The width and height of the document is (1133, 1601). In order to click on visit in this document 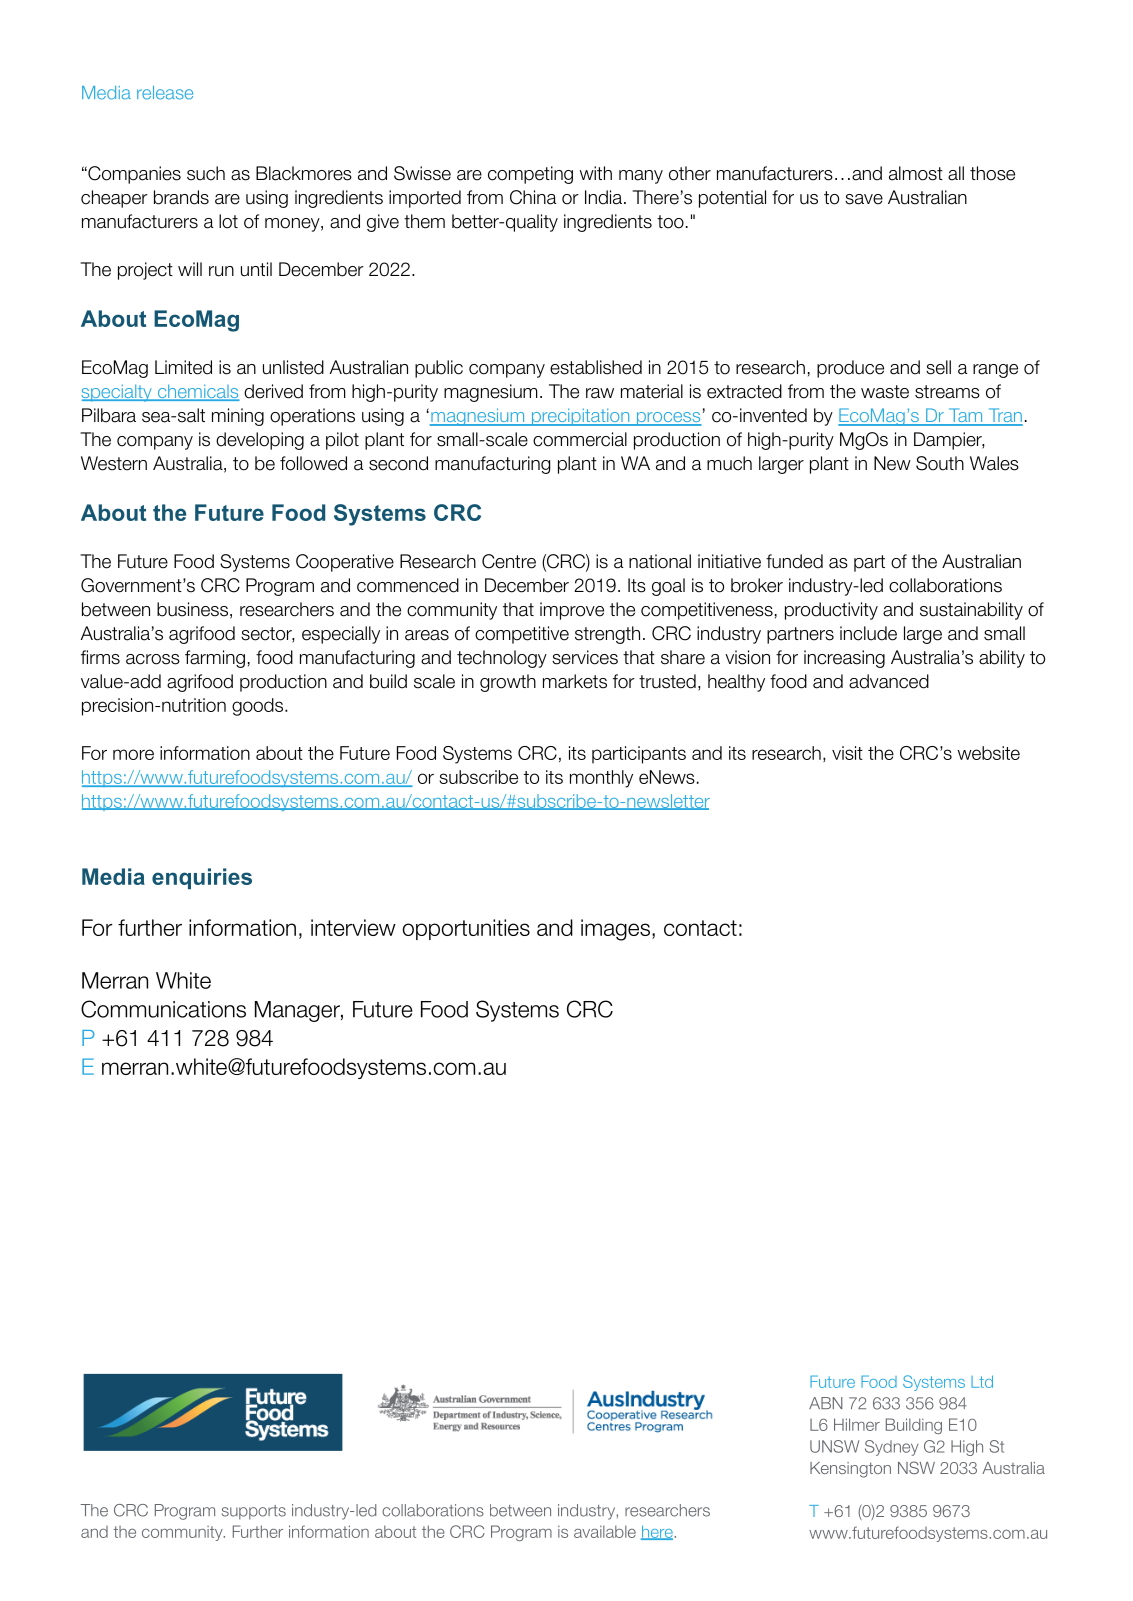, I will do `click(847, 753)`.
